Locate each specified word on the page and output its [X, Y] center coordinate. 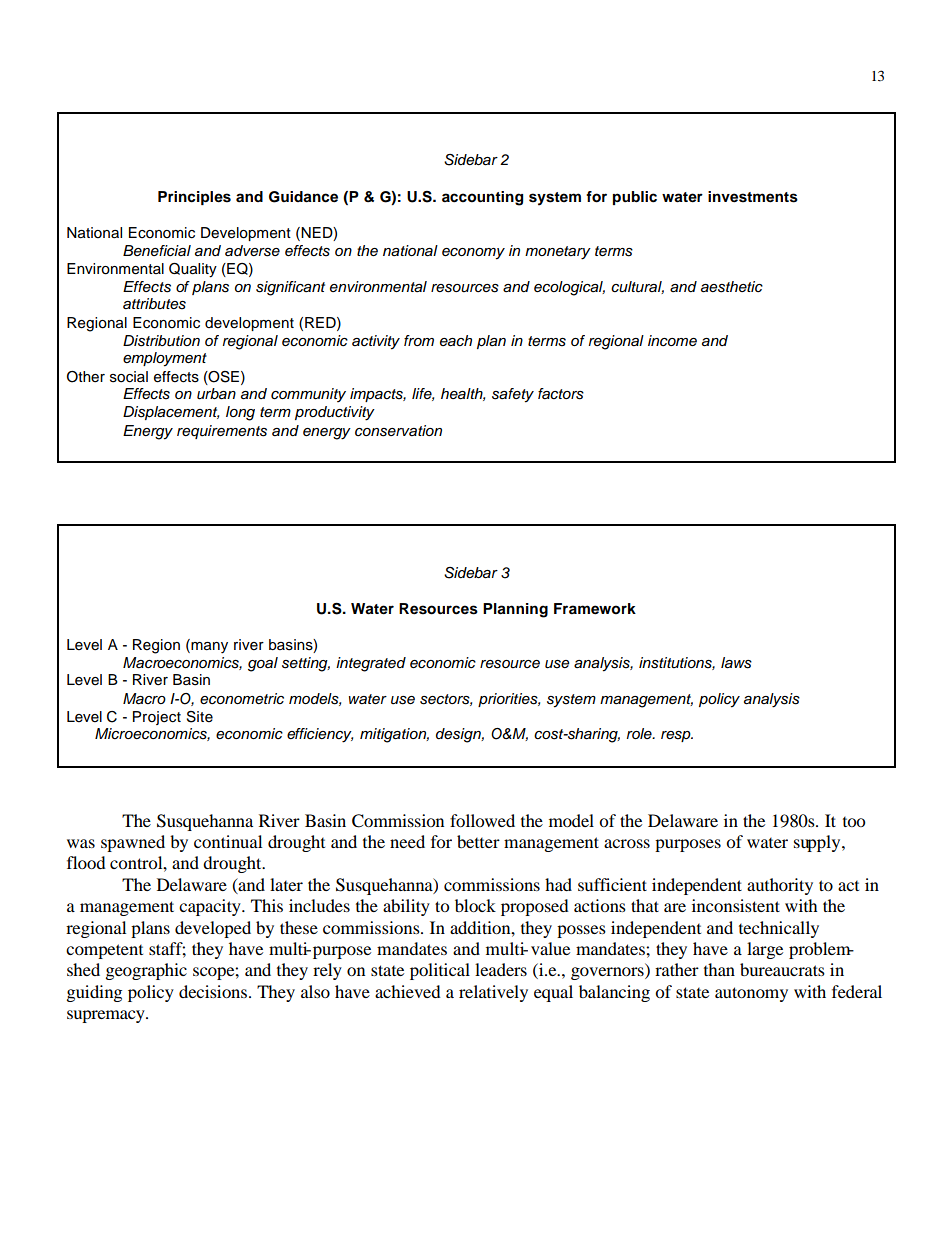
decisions [213, 991]
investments [753, 197]
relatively [493, 993]
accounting [482, 198]
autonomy [751, 994]
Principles [194, 198]
